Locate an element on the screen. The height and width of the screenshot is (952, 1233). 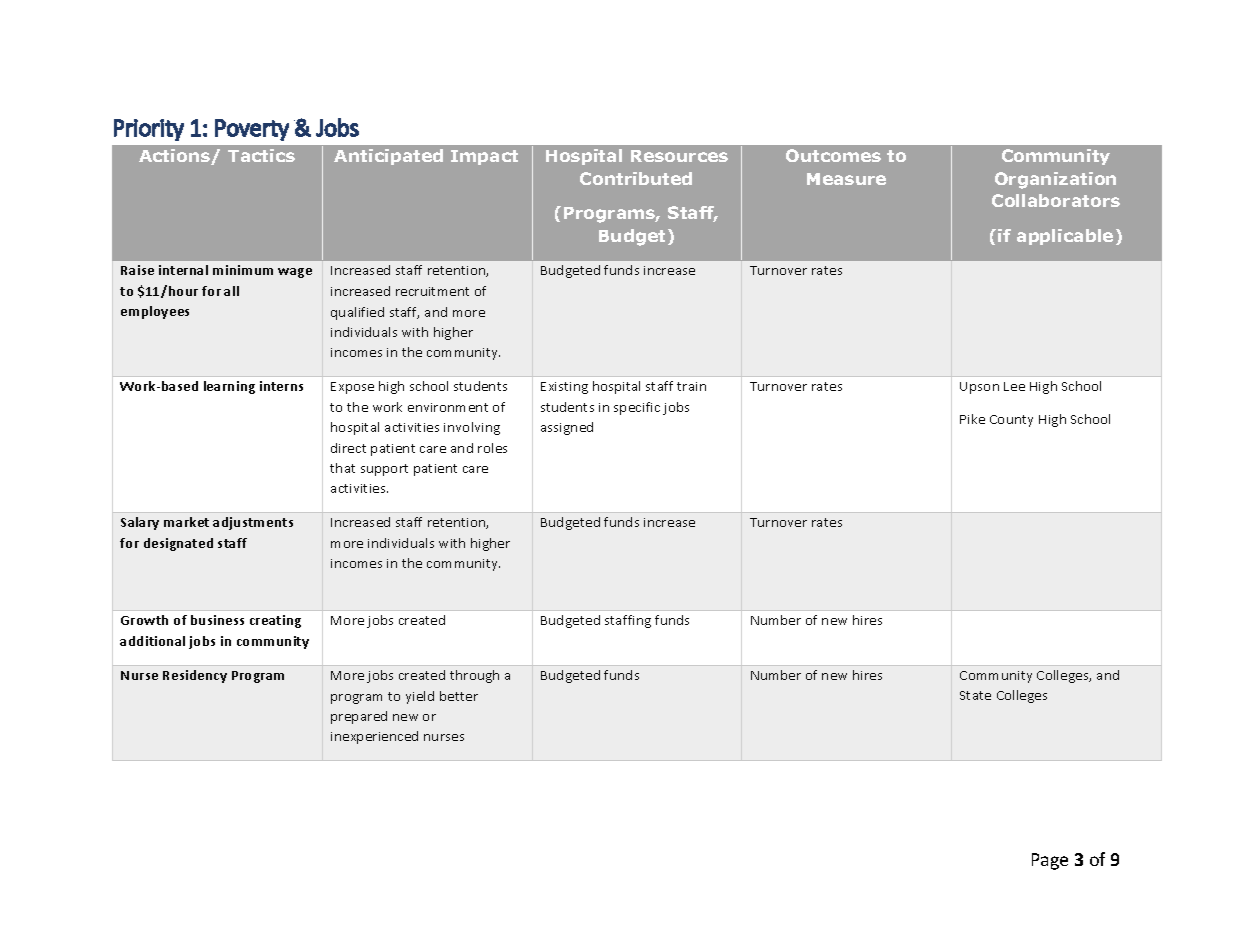
adjustments is located at coordinates (253, 523).
